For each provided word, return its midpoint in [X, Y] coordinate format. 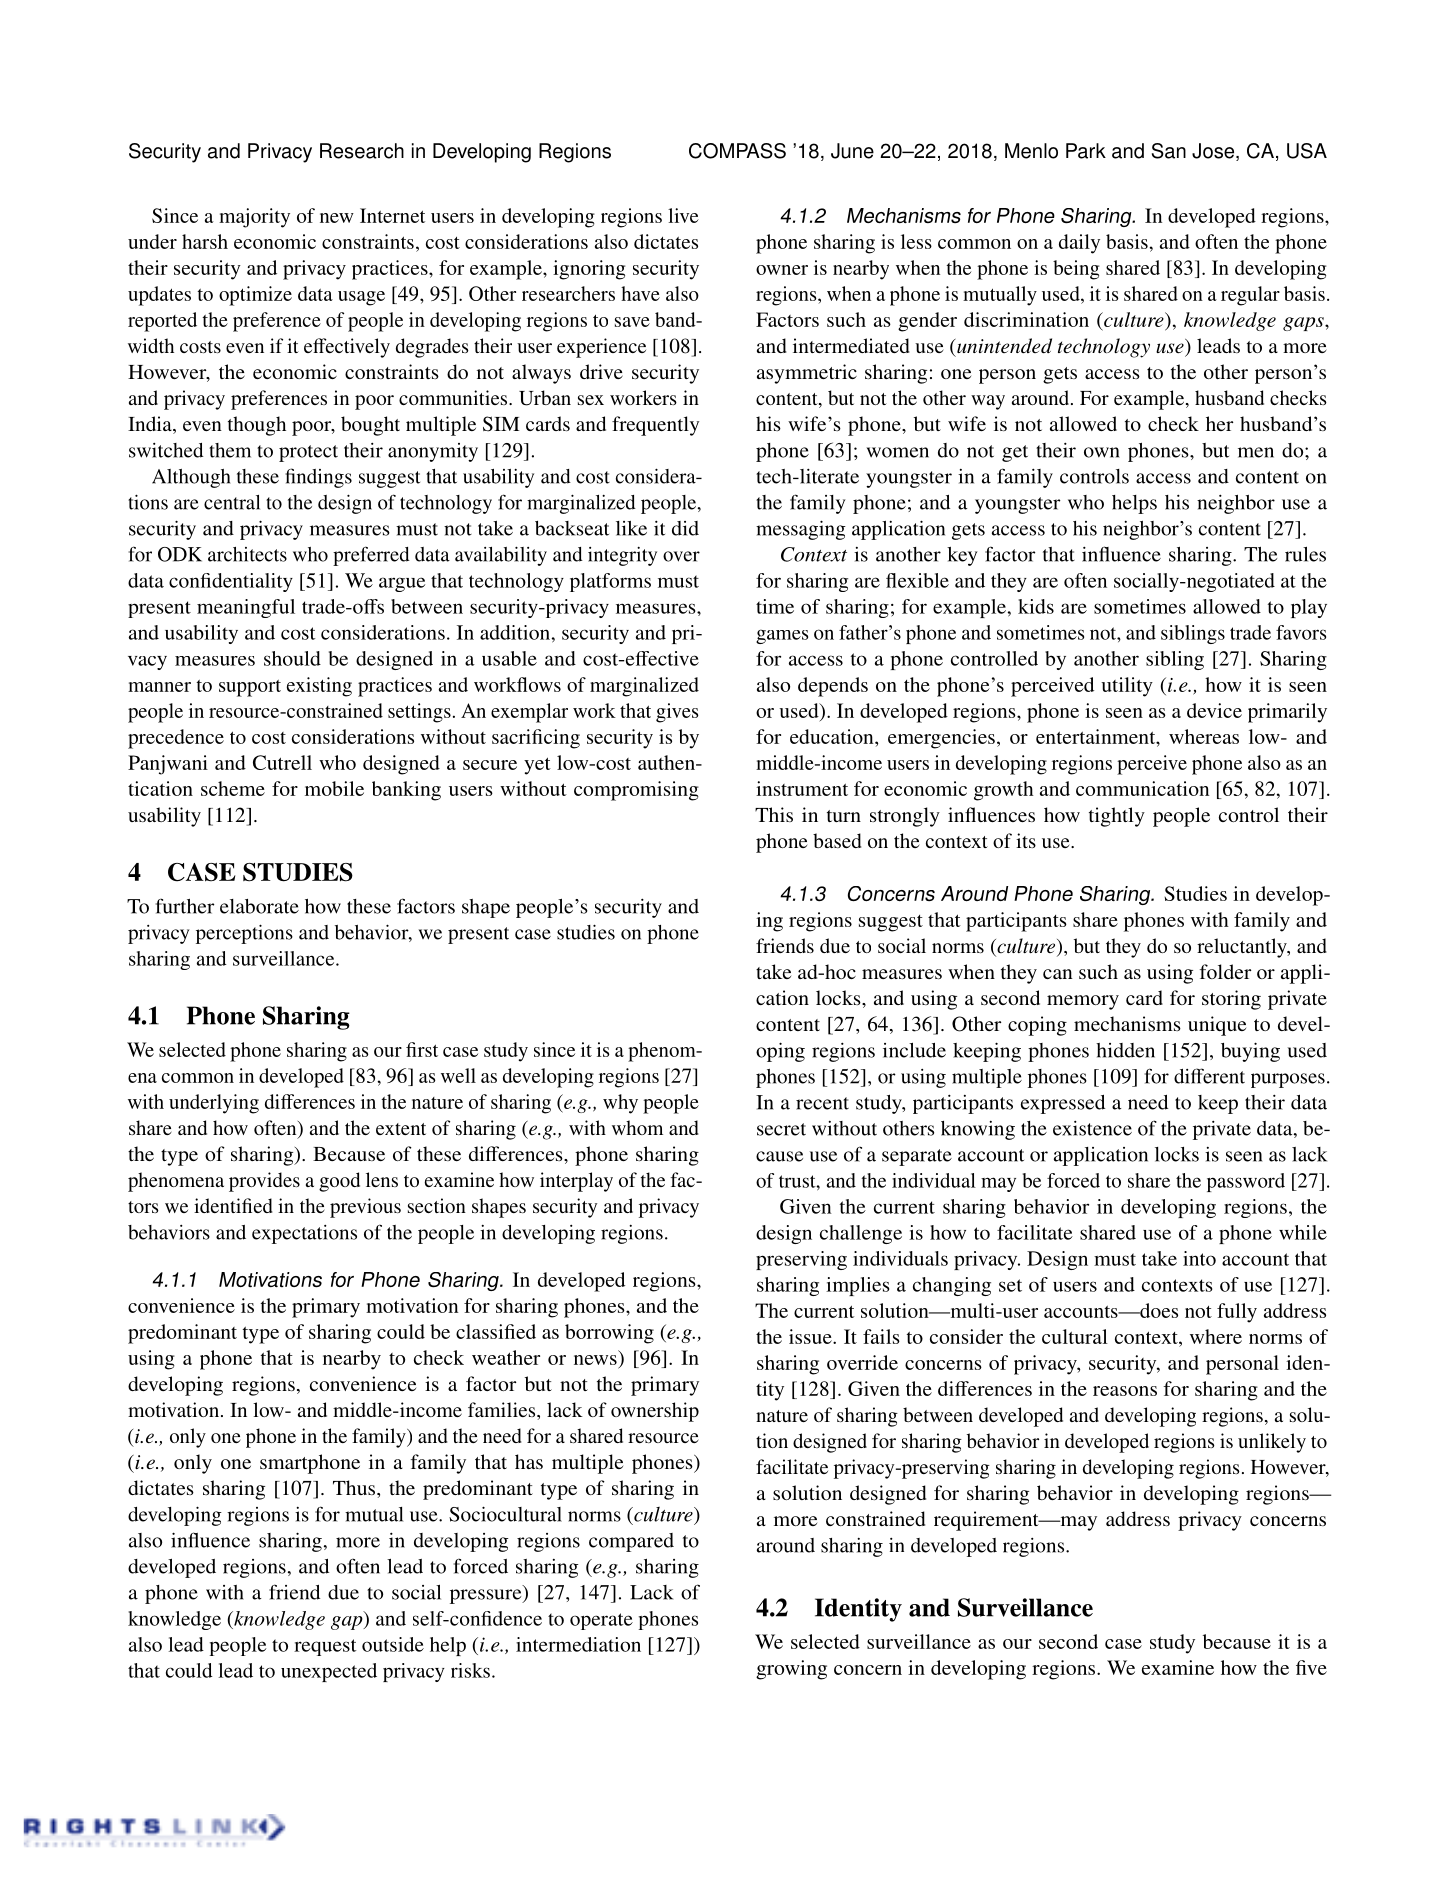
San [1169, 151]
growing [791, 1670]
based [837, 840]
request [325, 1647]
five [1311, 1667]
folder [1225, 971]
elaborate [259, 906]
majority [254, 218]
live [683, 215]
